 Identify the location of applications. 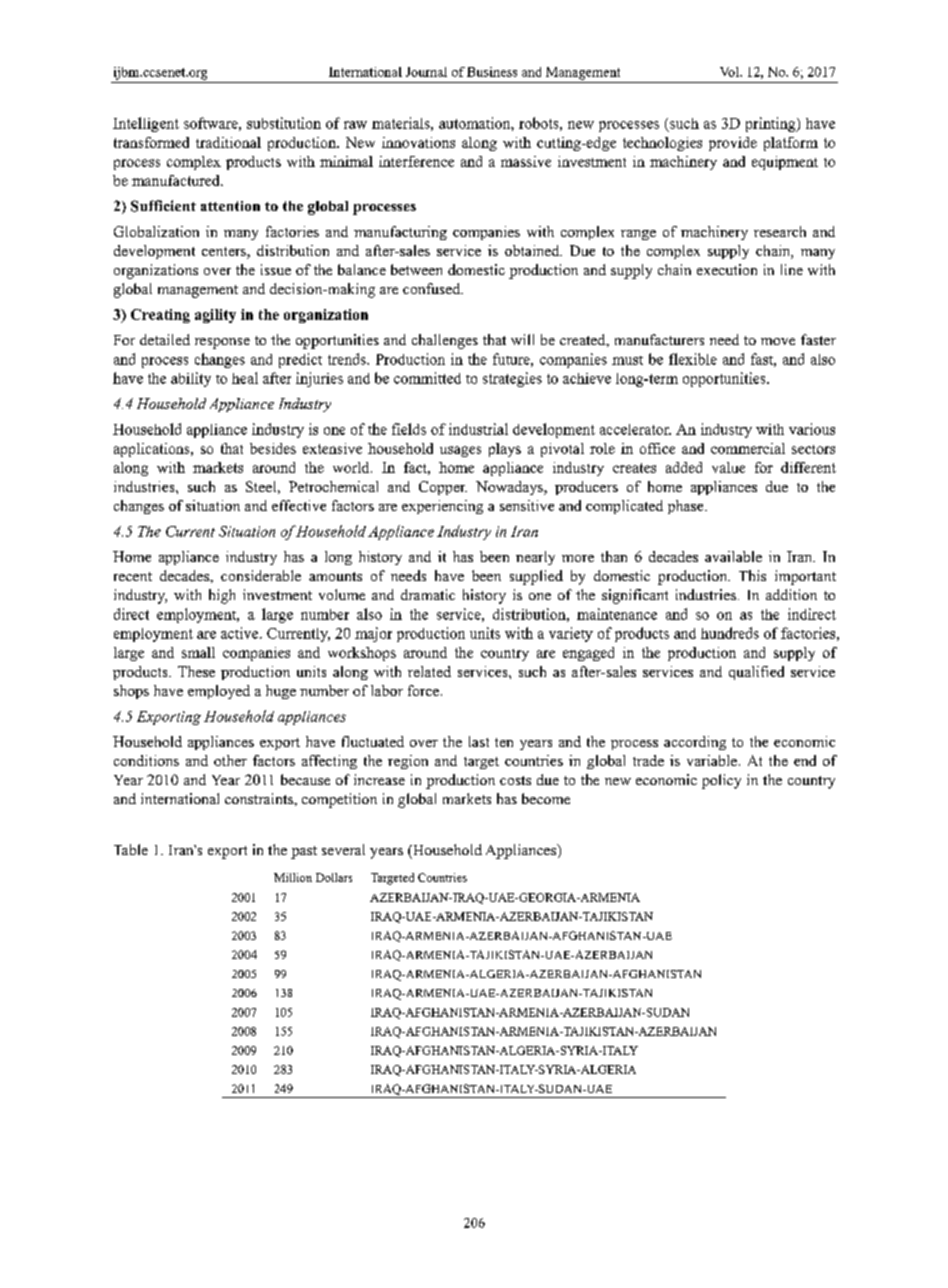
(153, 450).
